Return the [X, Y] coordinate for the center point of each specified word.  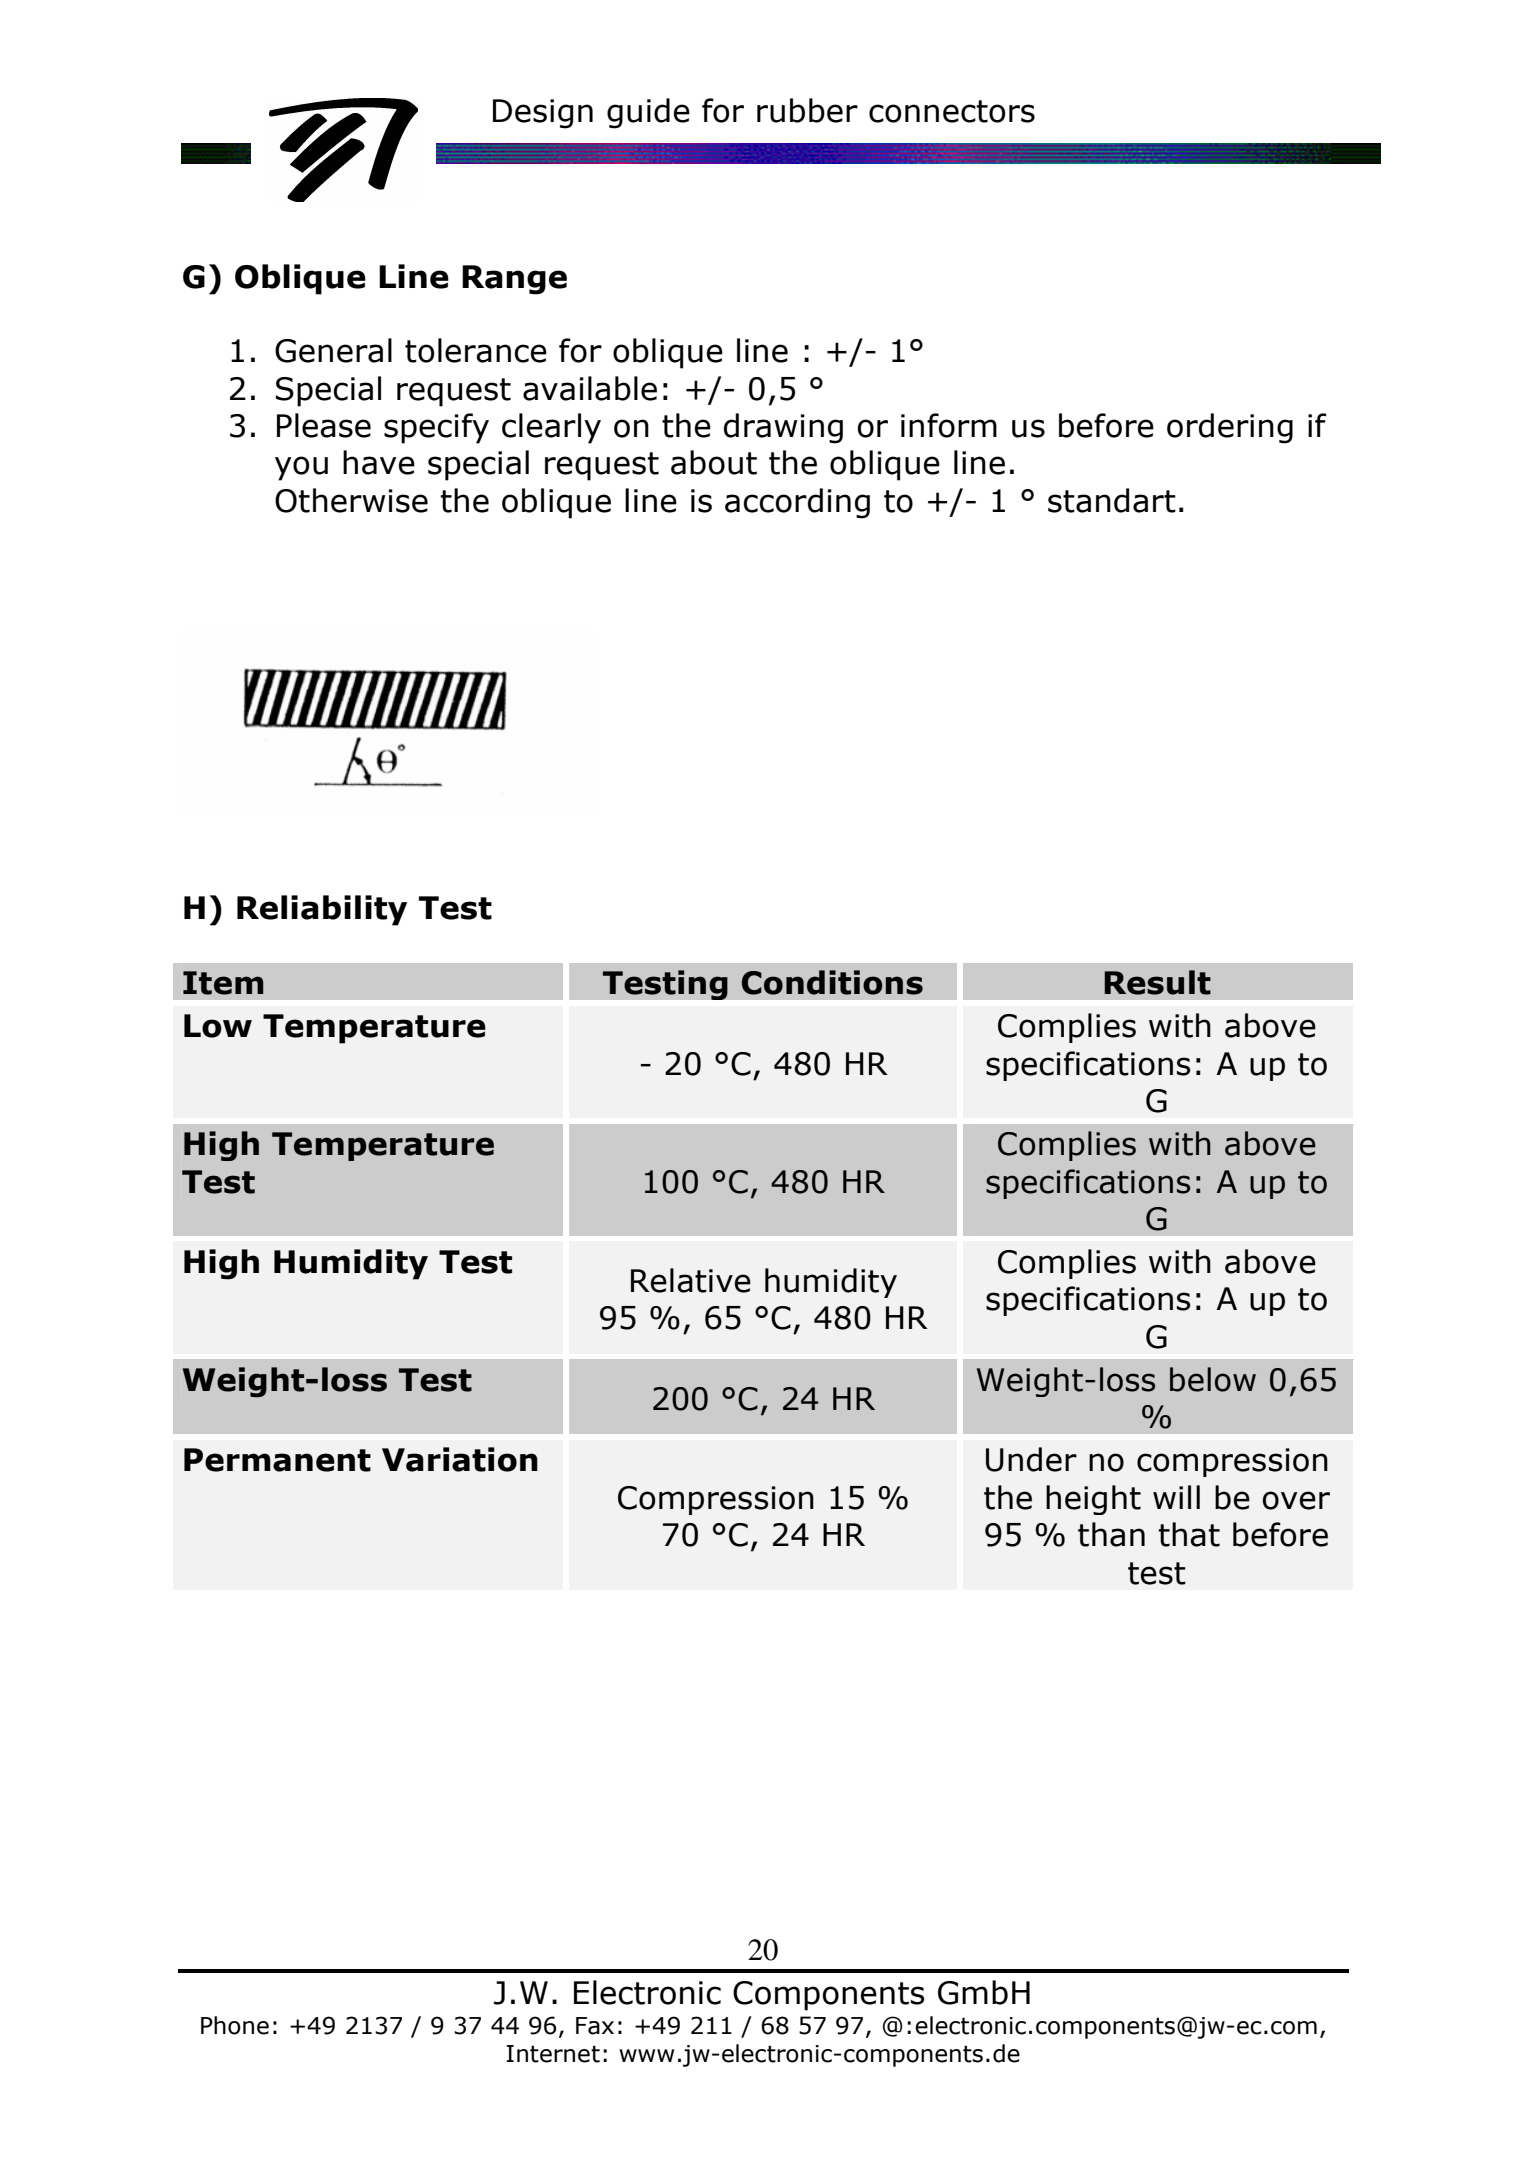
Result [1157, 982]
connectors [952, 111]
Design [543, 114]
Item [223, 983]
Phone [235, 2025]
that [1189, 1534]
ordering [1230, 428]
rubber [807, 110]
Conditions [832, 982]
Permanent [277, 1460]
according [797, 503]
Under [1031, 1459]
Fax [595, 2026]
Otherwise [351, 500]
